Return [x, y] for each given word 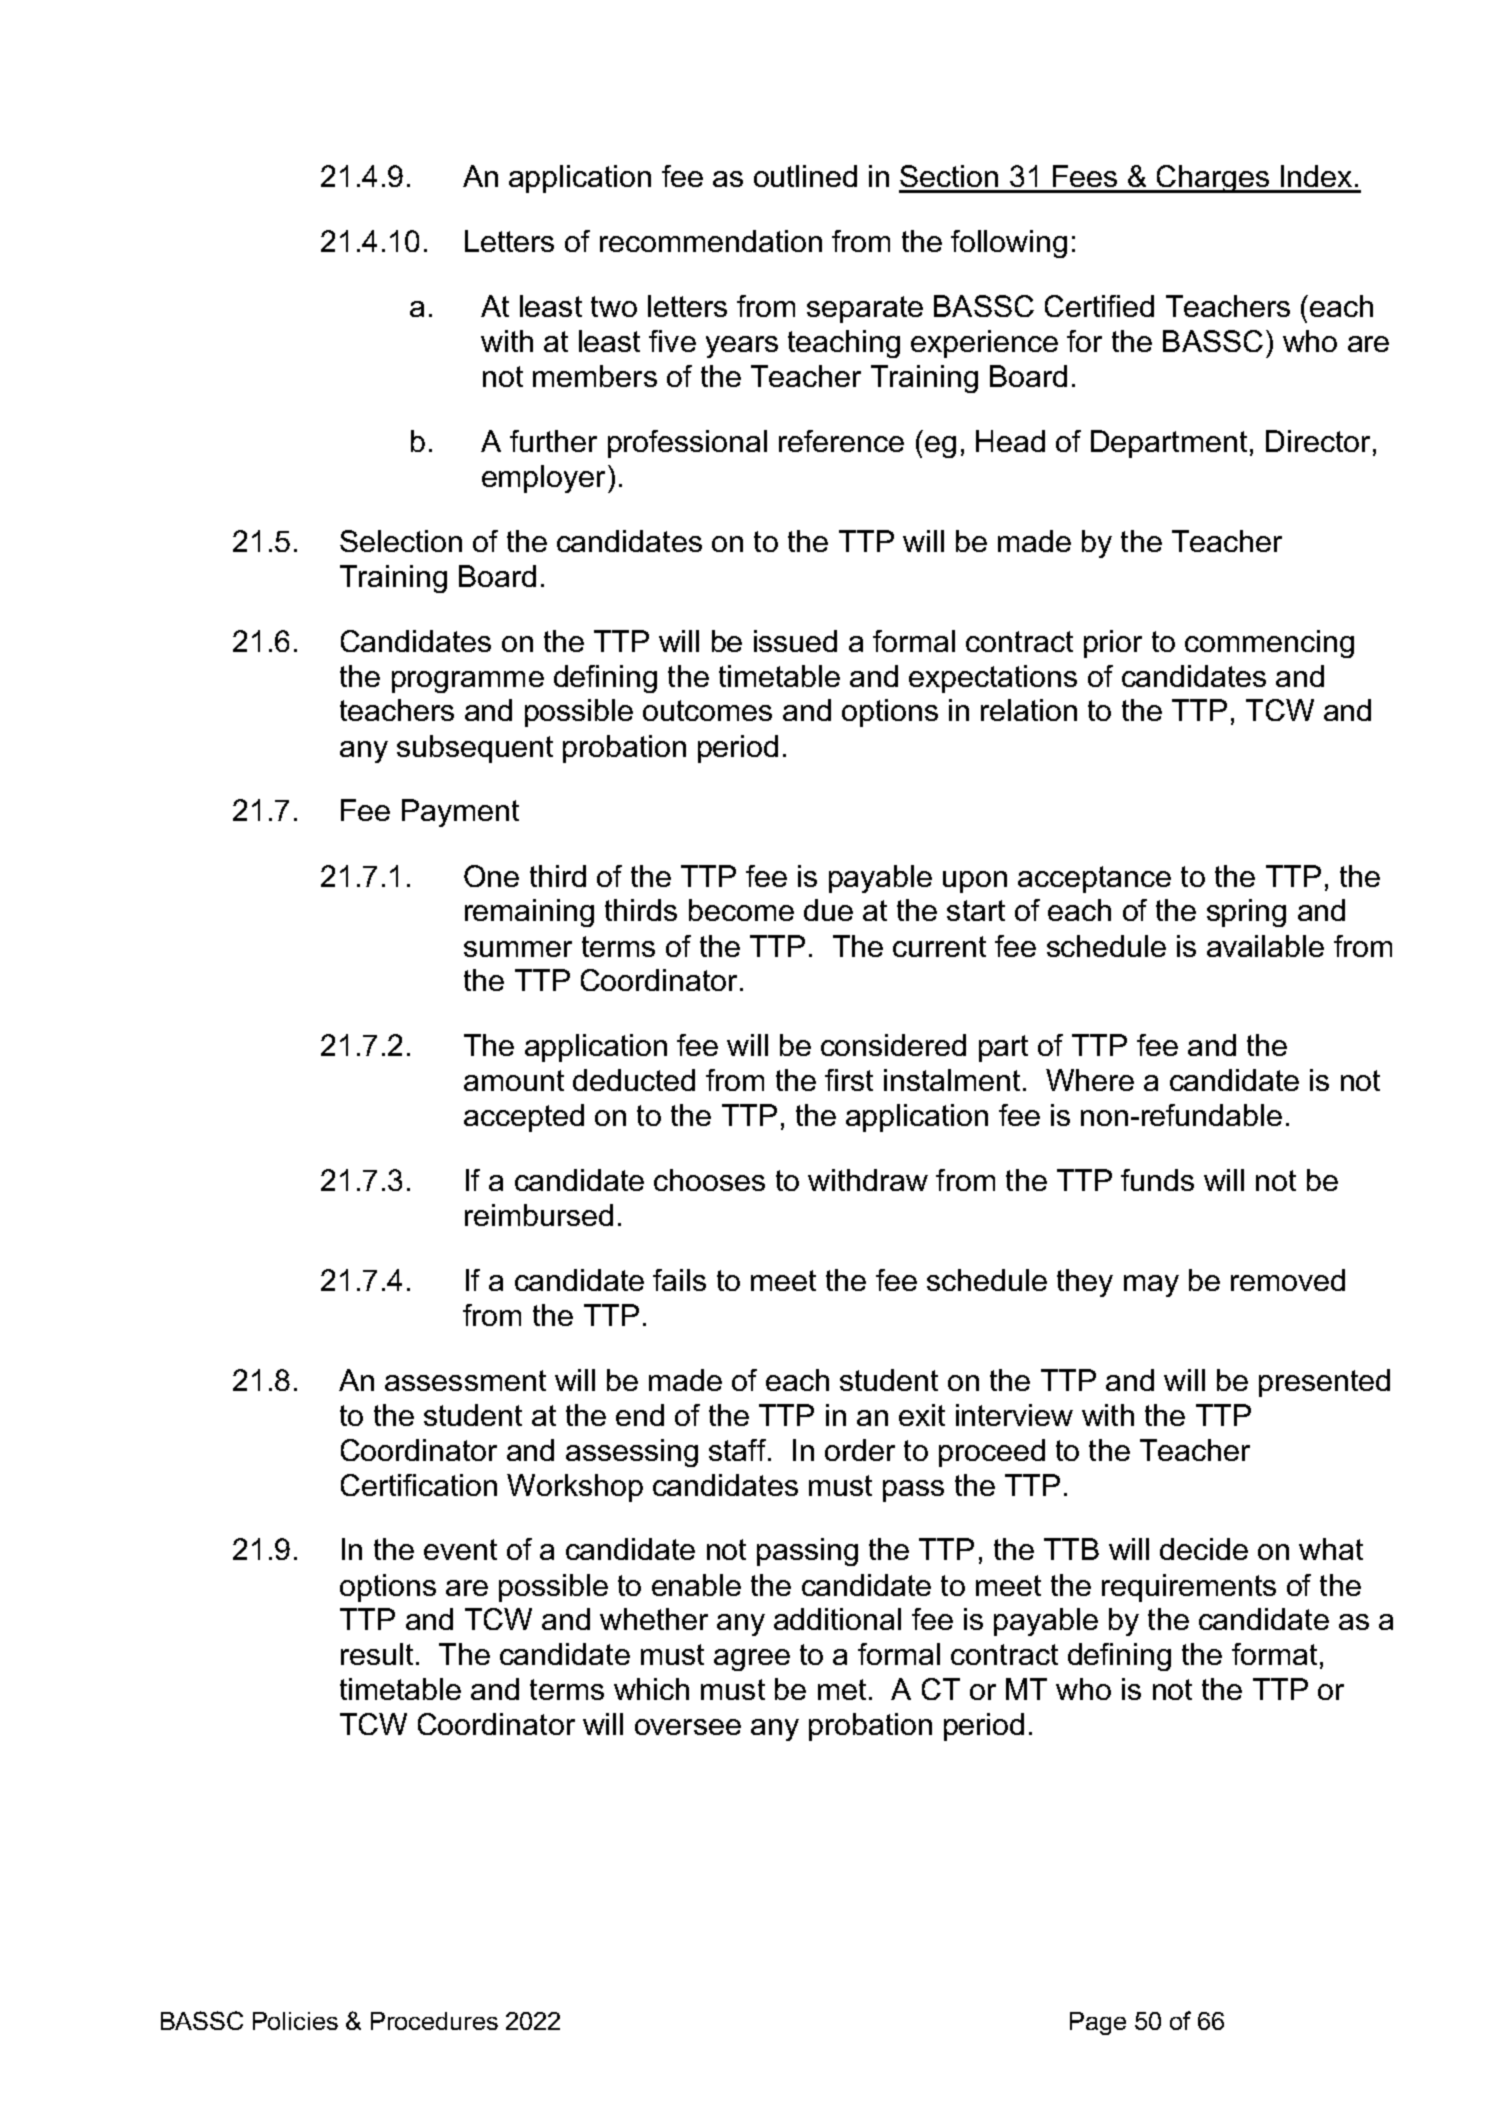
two [614, 306]
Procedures [434, 2021]
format [1274, 1654]
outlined [805, 176]
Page [1098, 2023]
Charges [1212, 179]
